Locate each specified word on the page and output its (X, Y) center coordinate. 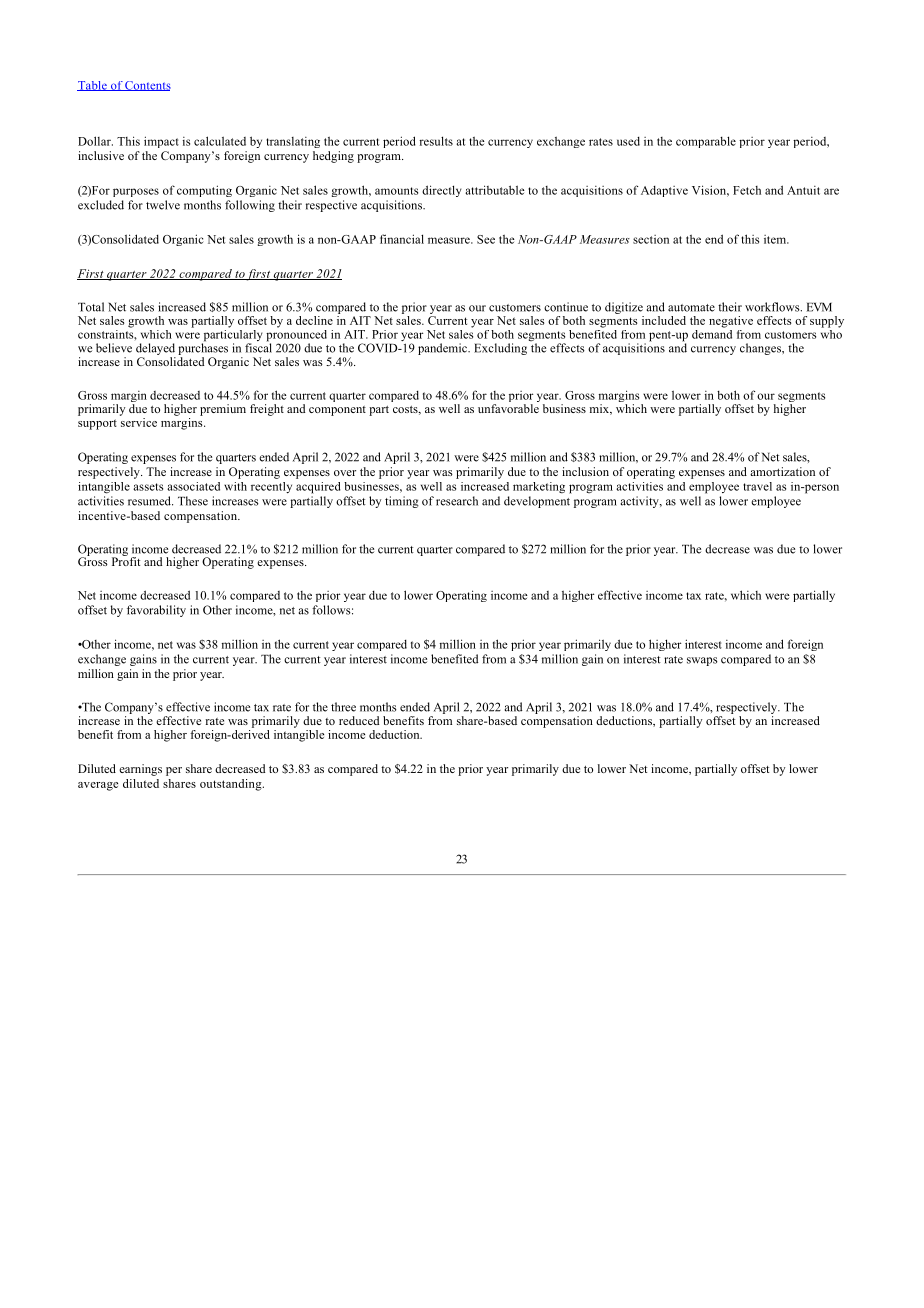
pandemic (443, 349)
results (436, 141)
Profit (126, 560)
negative (731, 322)
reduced (359, 720)
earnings (140, 770)
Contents (147, 86)
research (457, 501)
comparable (706, 142)
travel (757, 486)
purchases (203, 349)
